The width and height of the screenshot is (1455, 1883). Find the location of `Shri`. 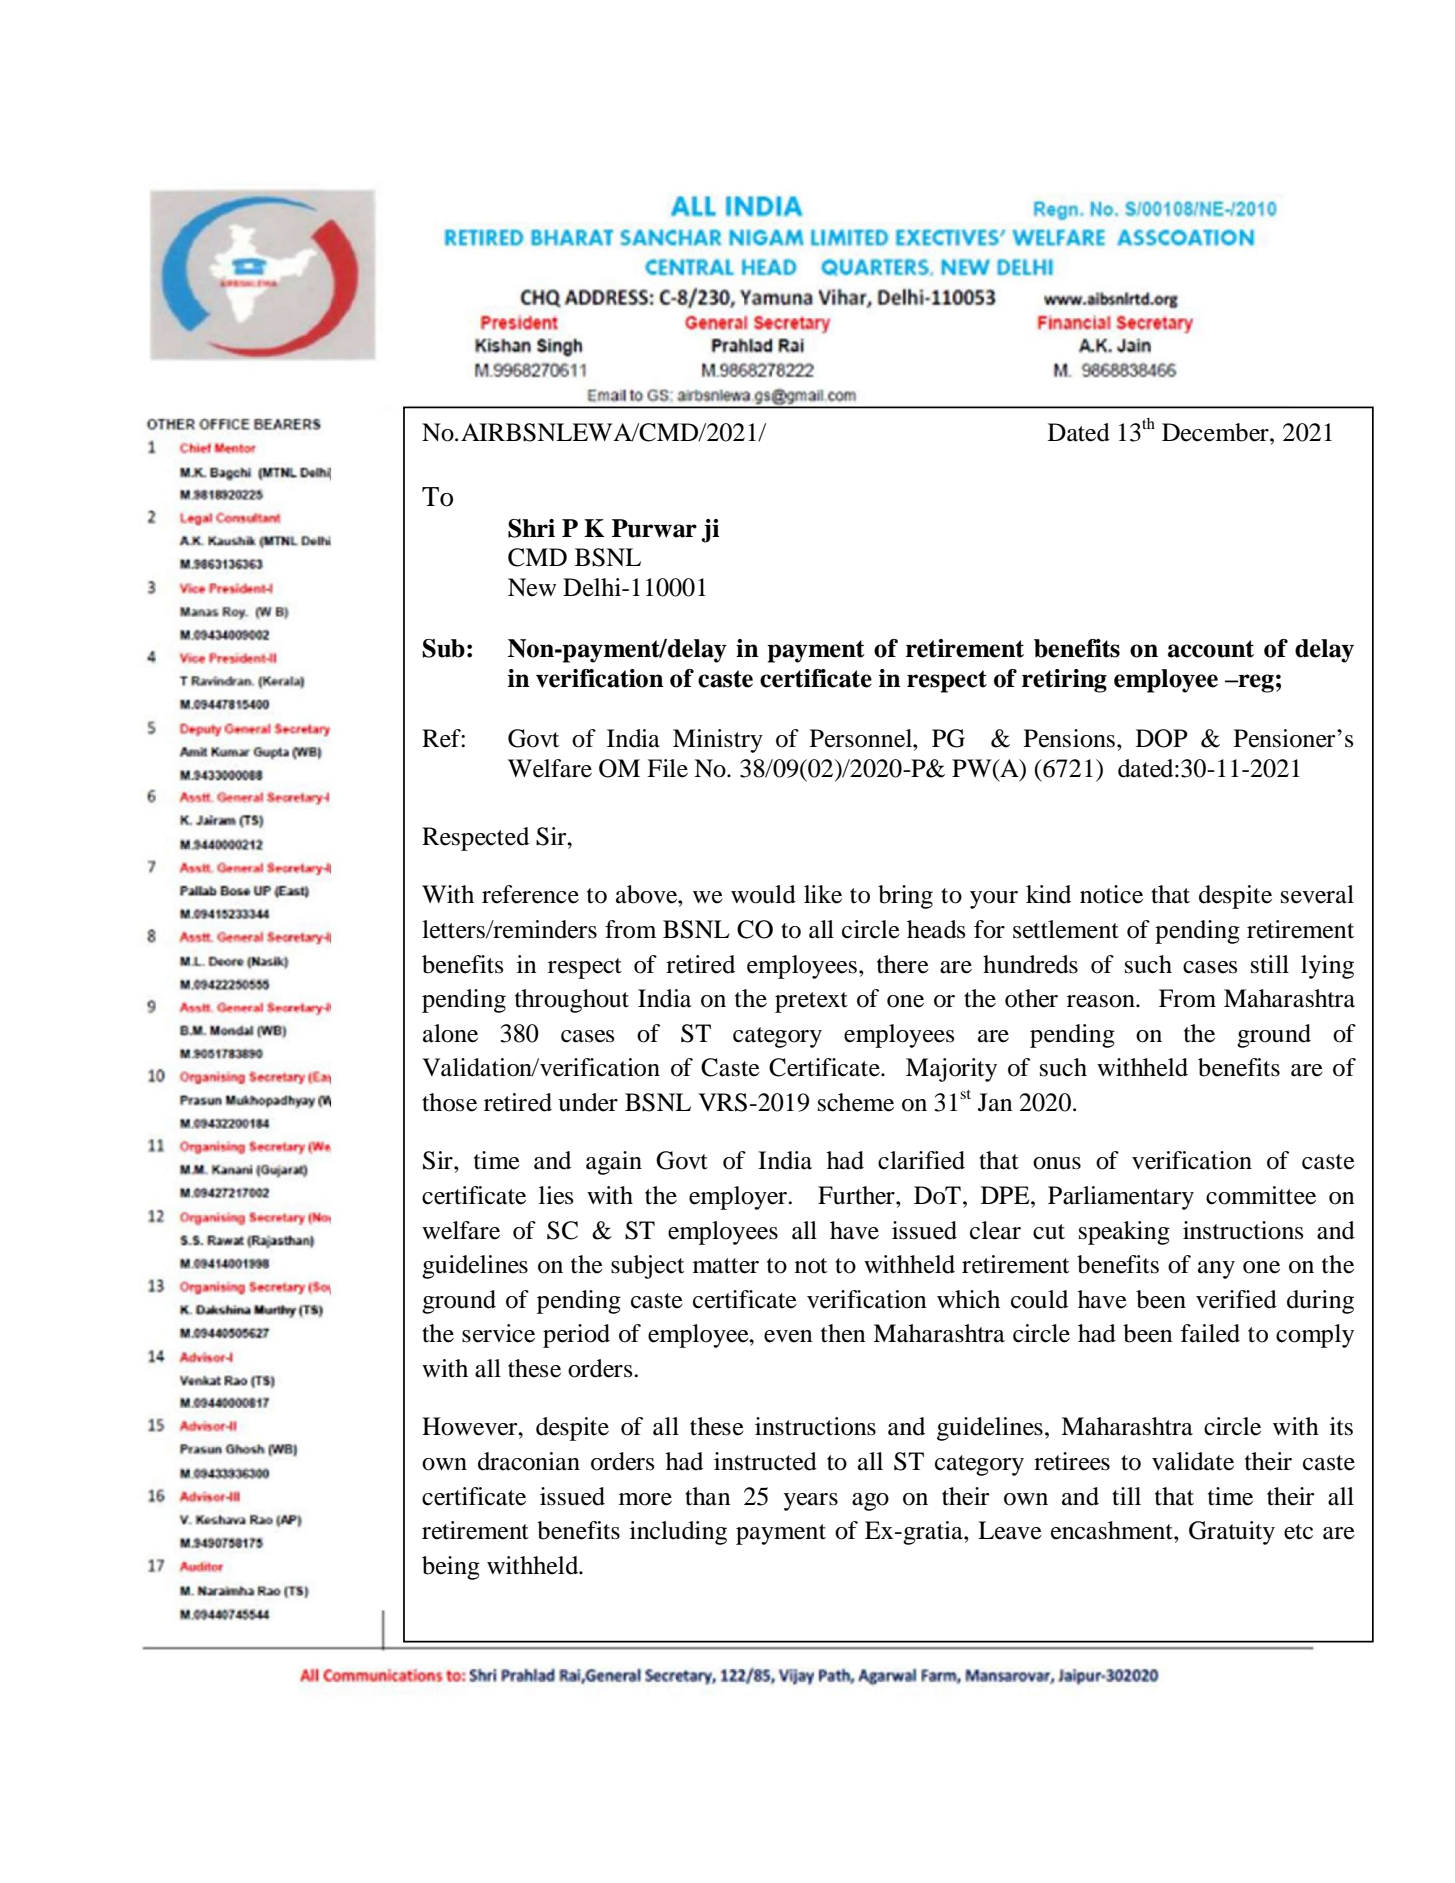

Shri is located at coordinates (531, 528).
